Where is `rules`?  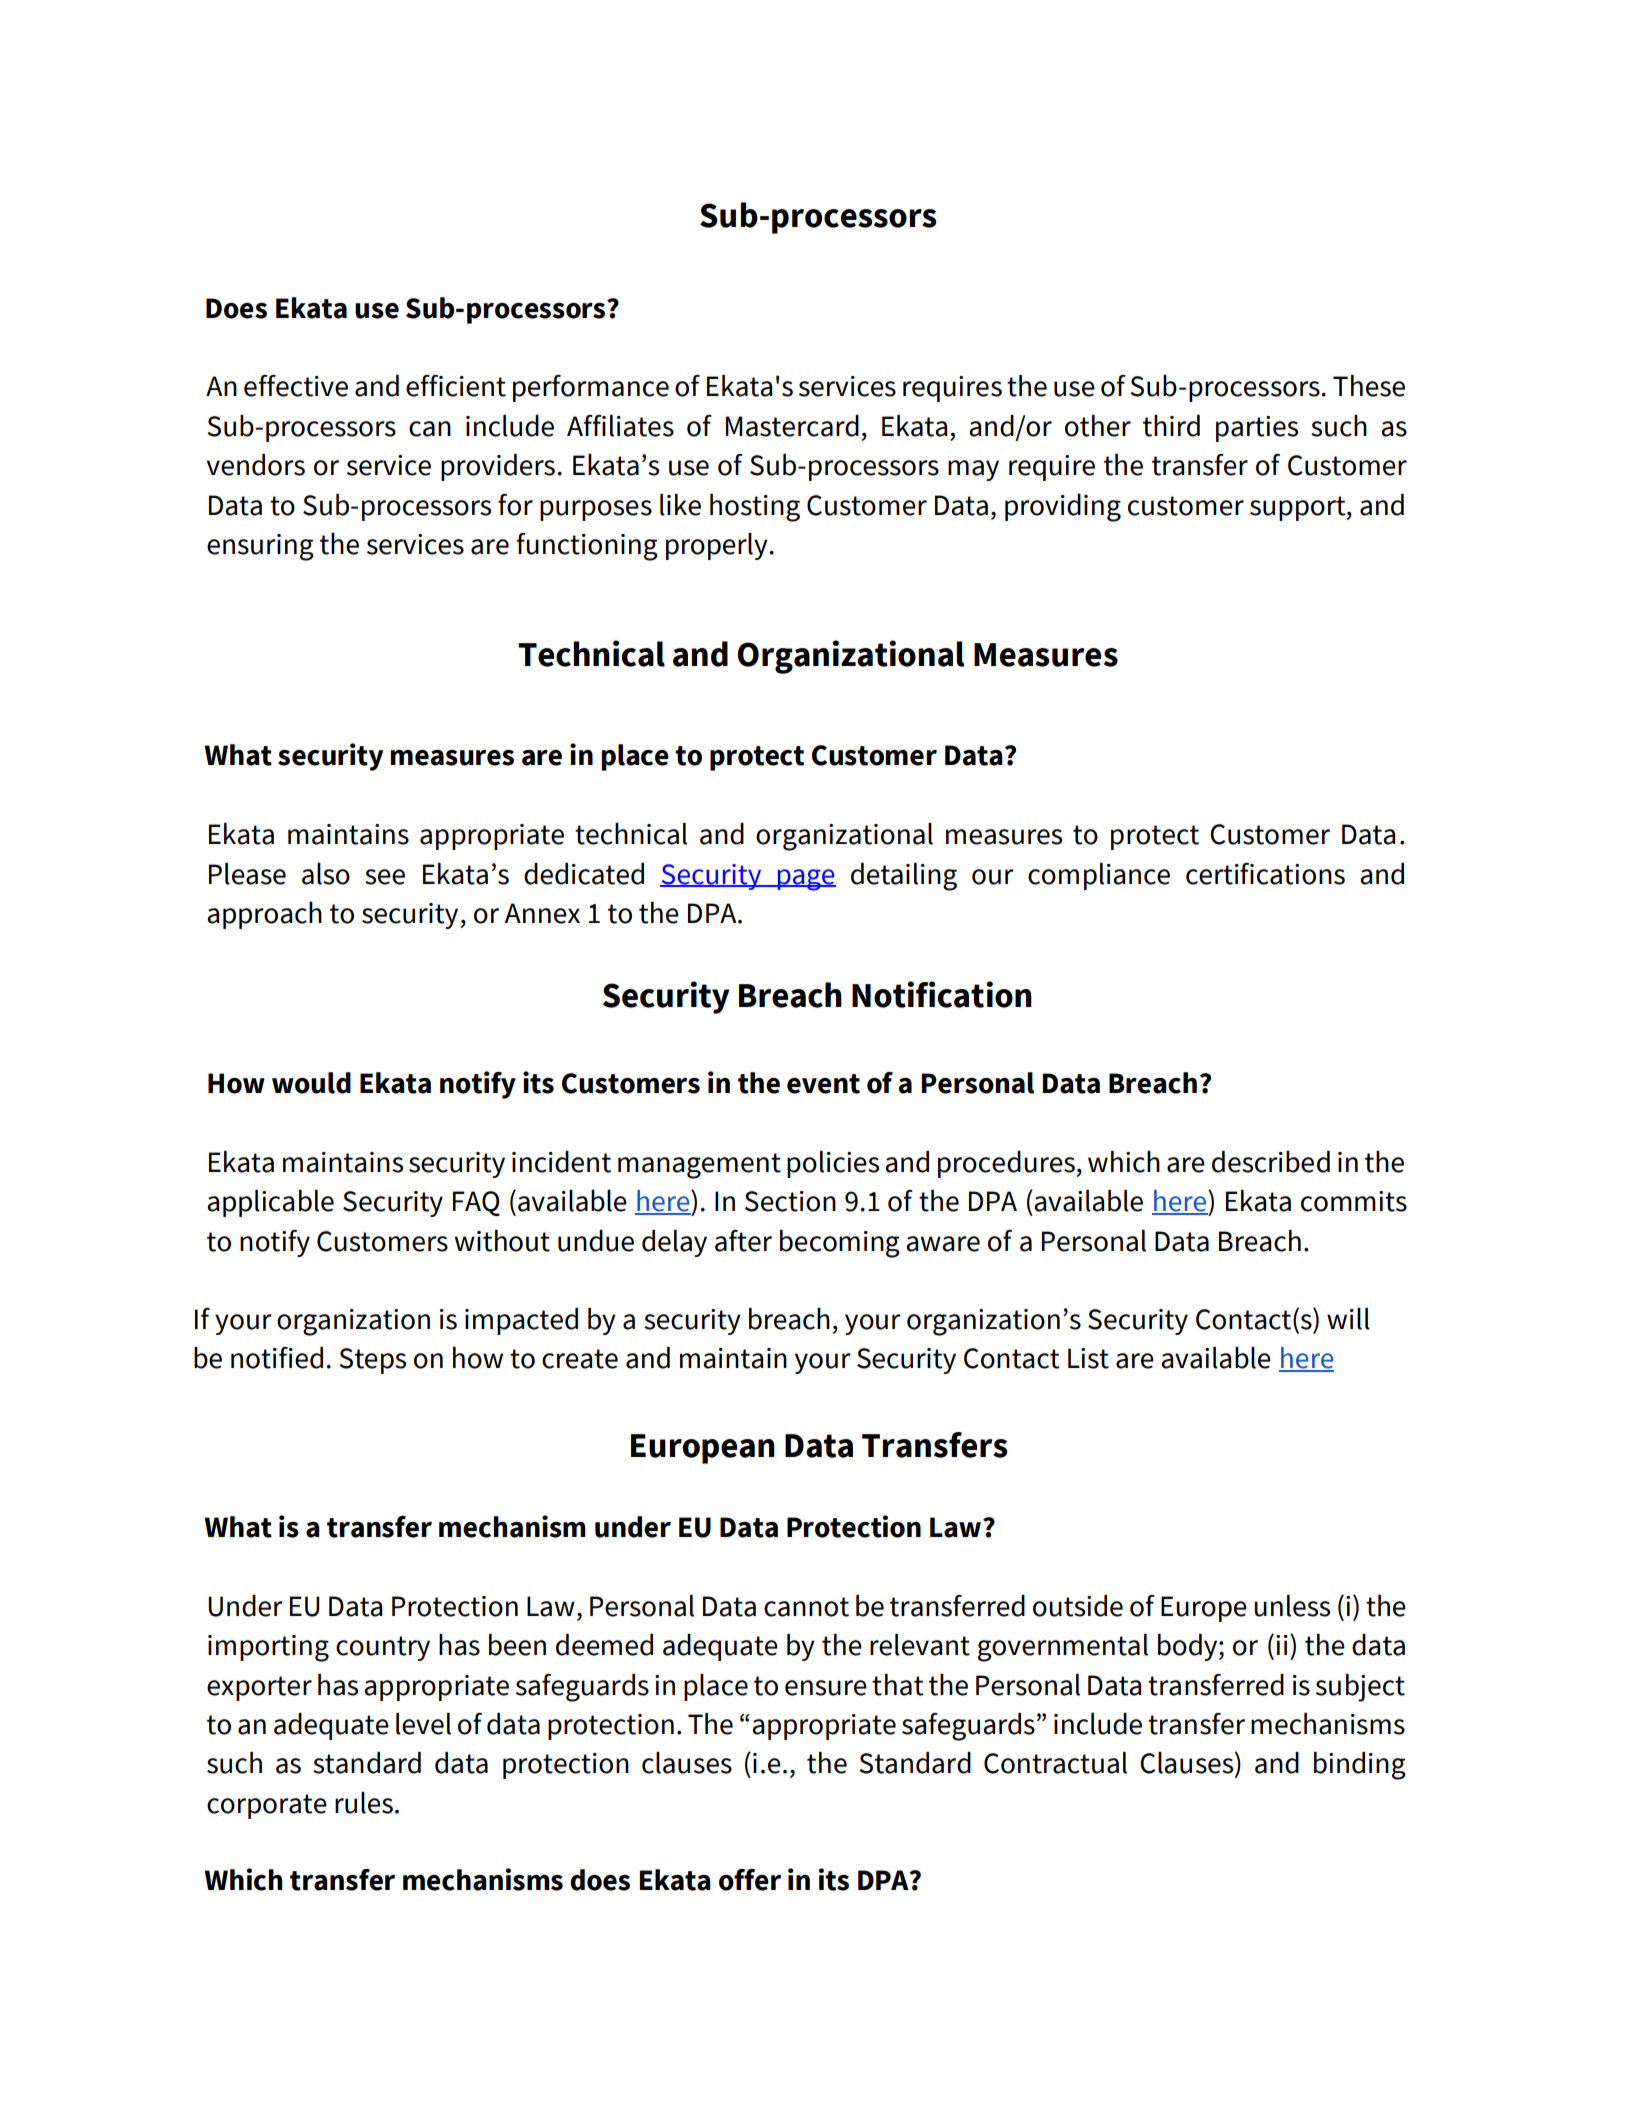
rules is located at coordinates (364, 1803).
